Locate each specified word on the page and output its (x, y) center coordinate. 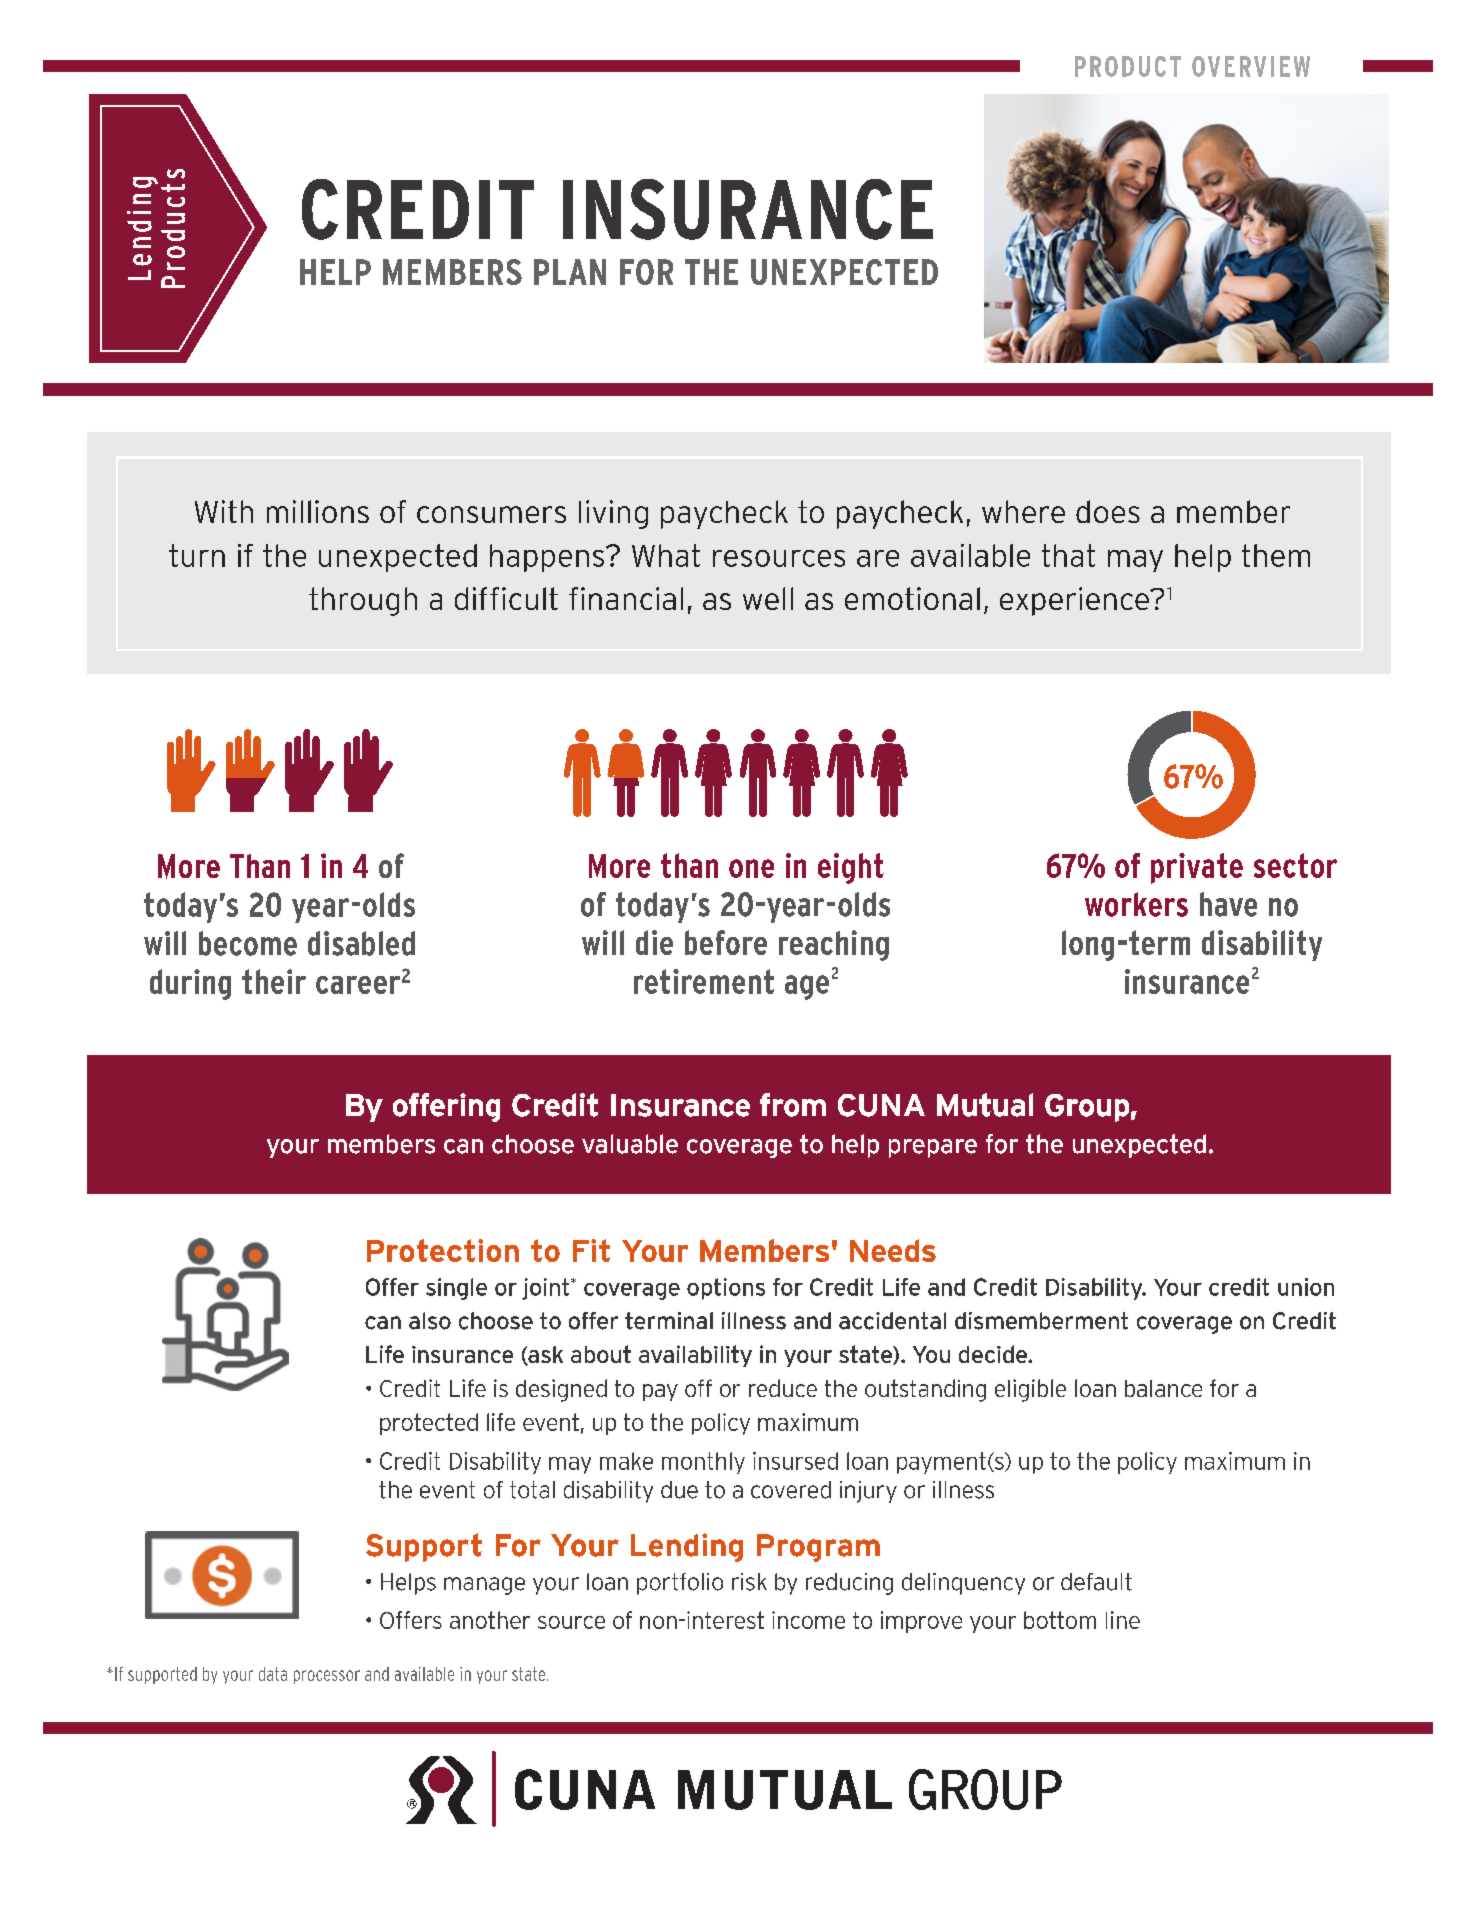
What (666, 555)
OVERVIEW (1251, 66)
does (1108, 511)
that (1068, 555)
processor (327, 1677)
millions (318, 511)
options (726, 1289)
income (808, 1620)
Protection (443, 1250)
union (1306, 1287)
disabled (361, 943)
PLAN (570, 272)
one (751, 868)
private (1197, 868)
